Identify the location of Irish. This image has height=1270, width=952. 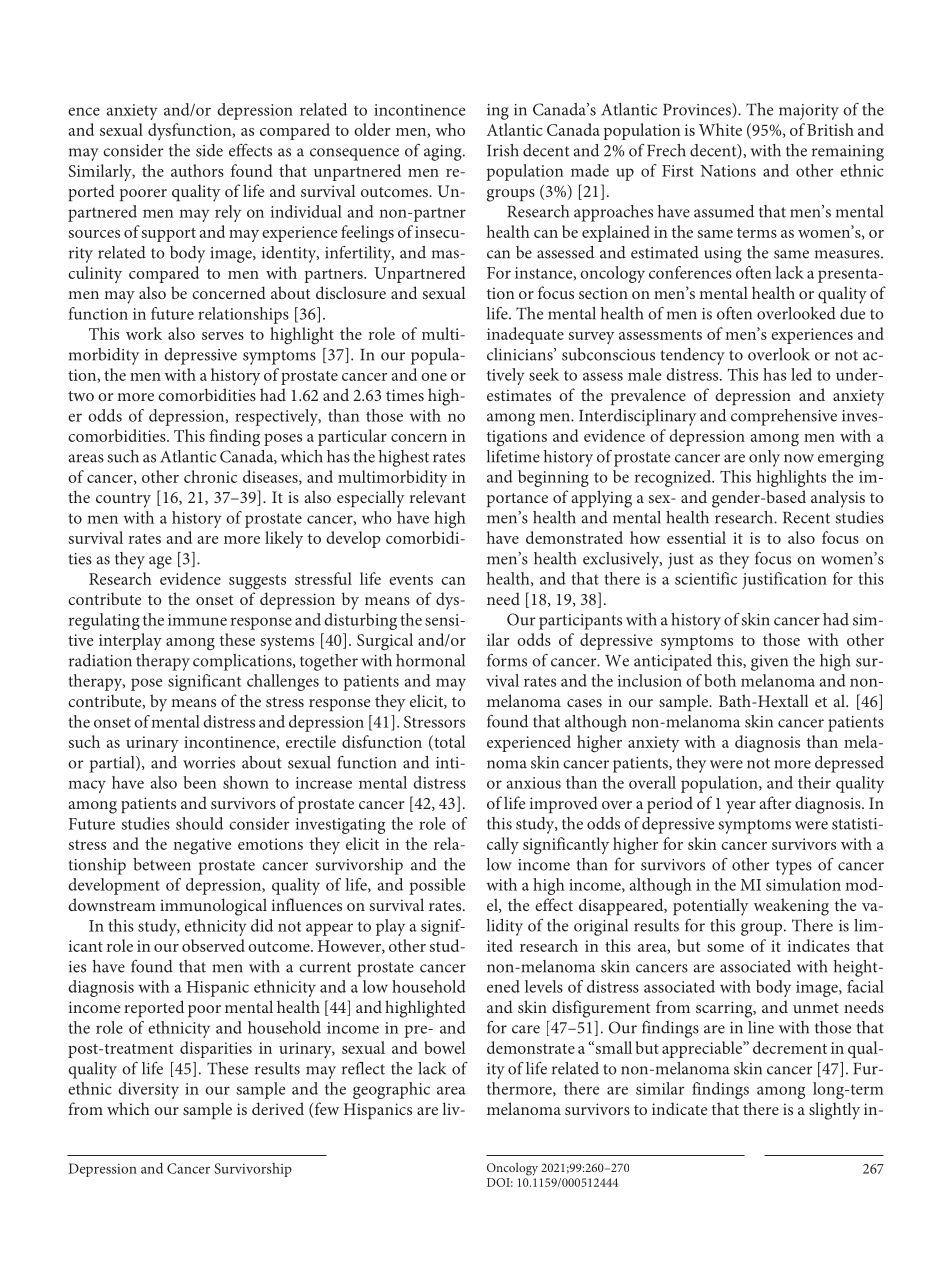
(503, 150).
